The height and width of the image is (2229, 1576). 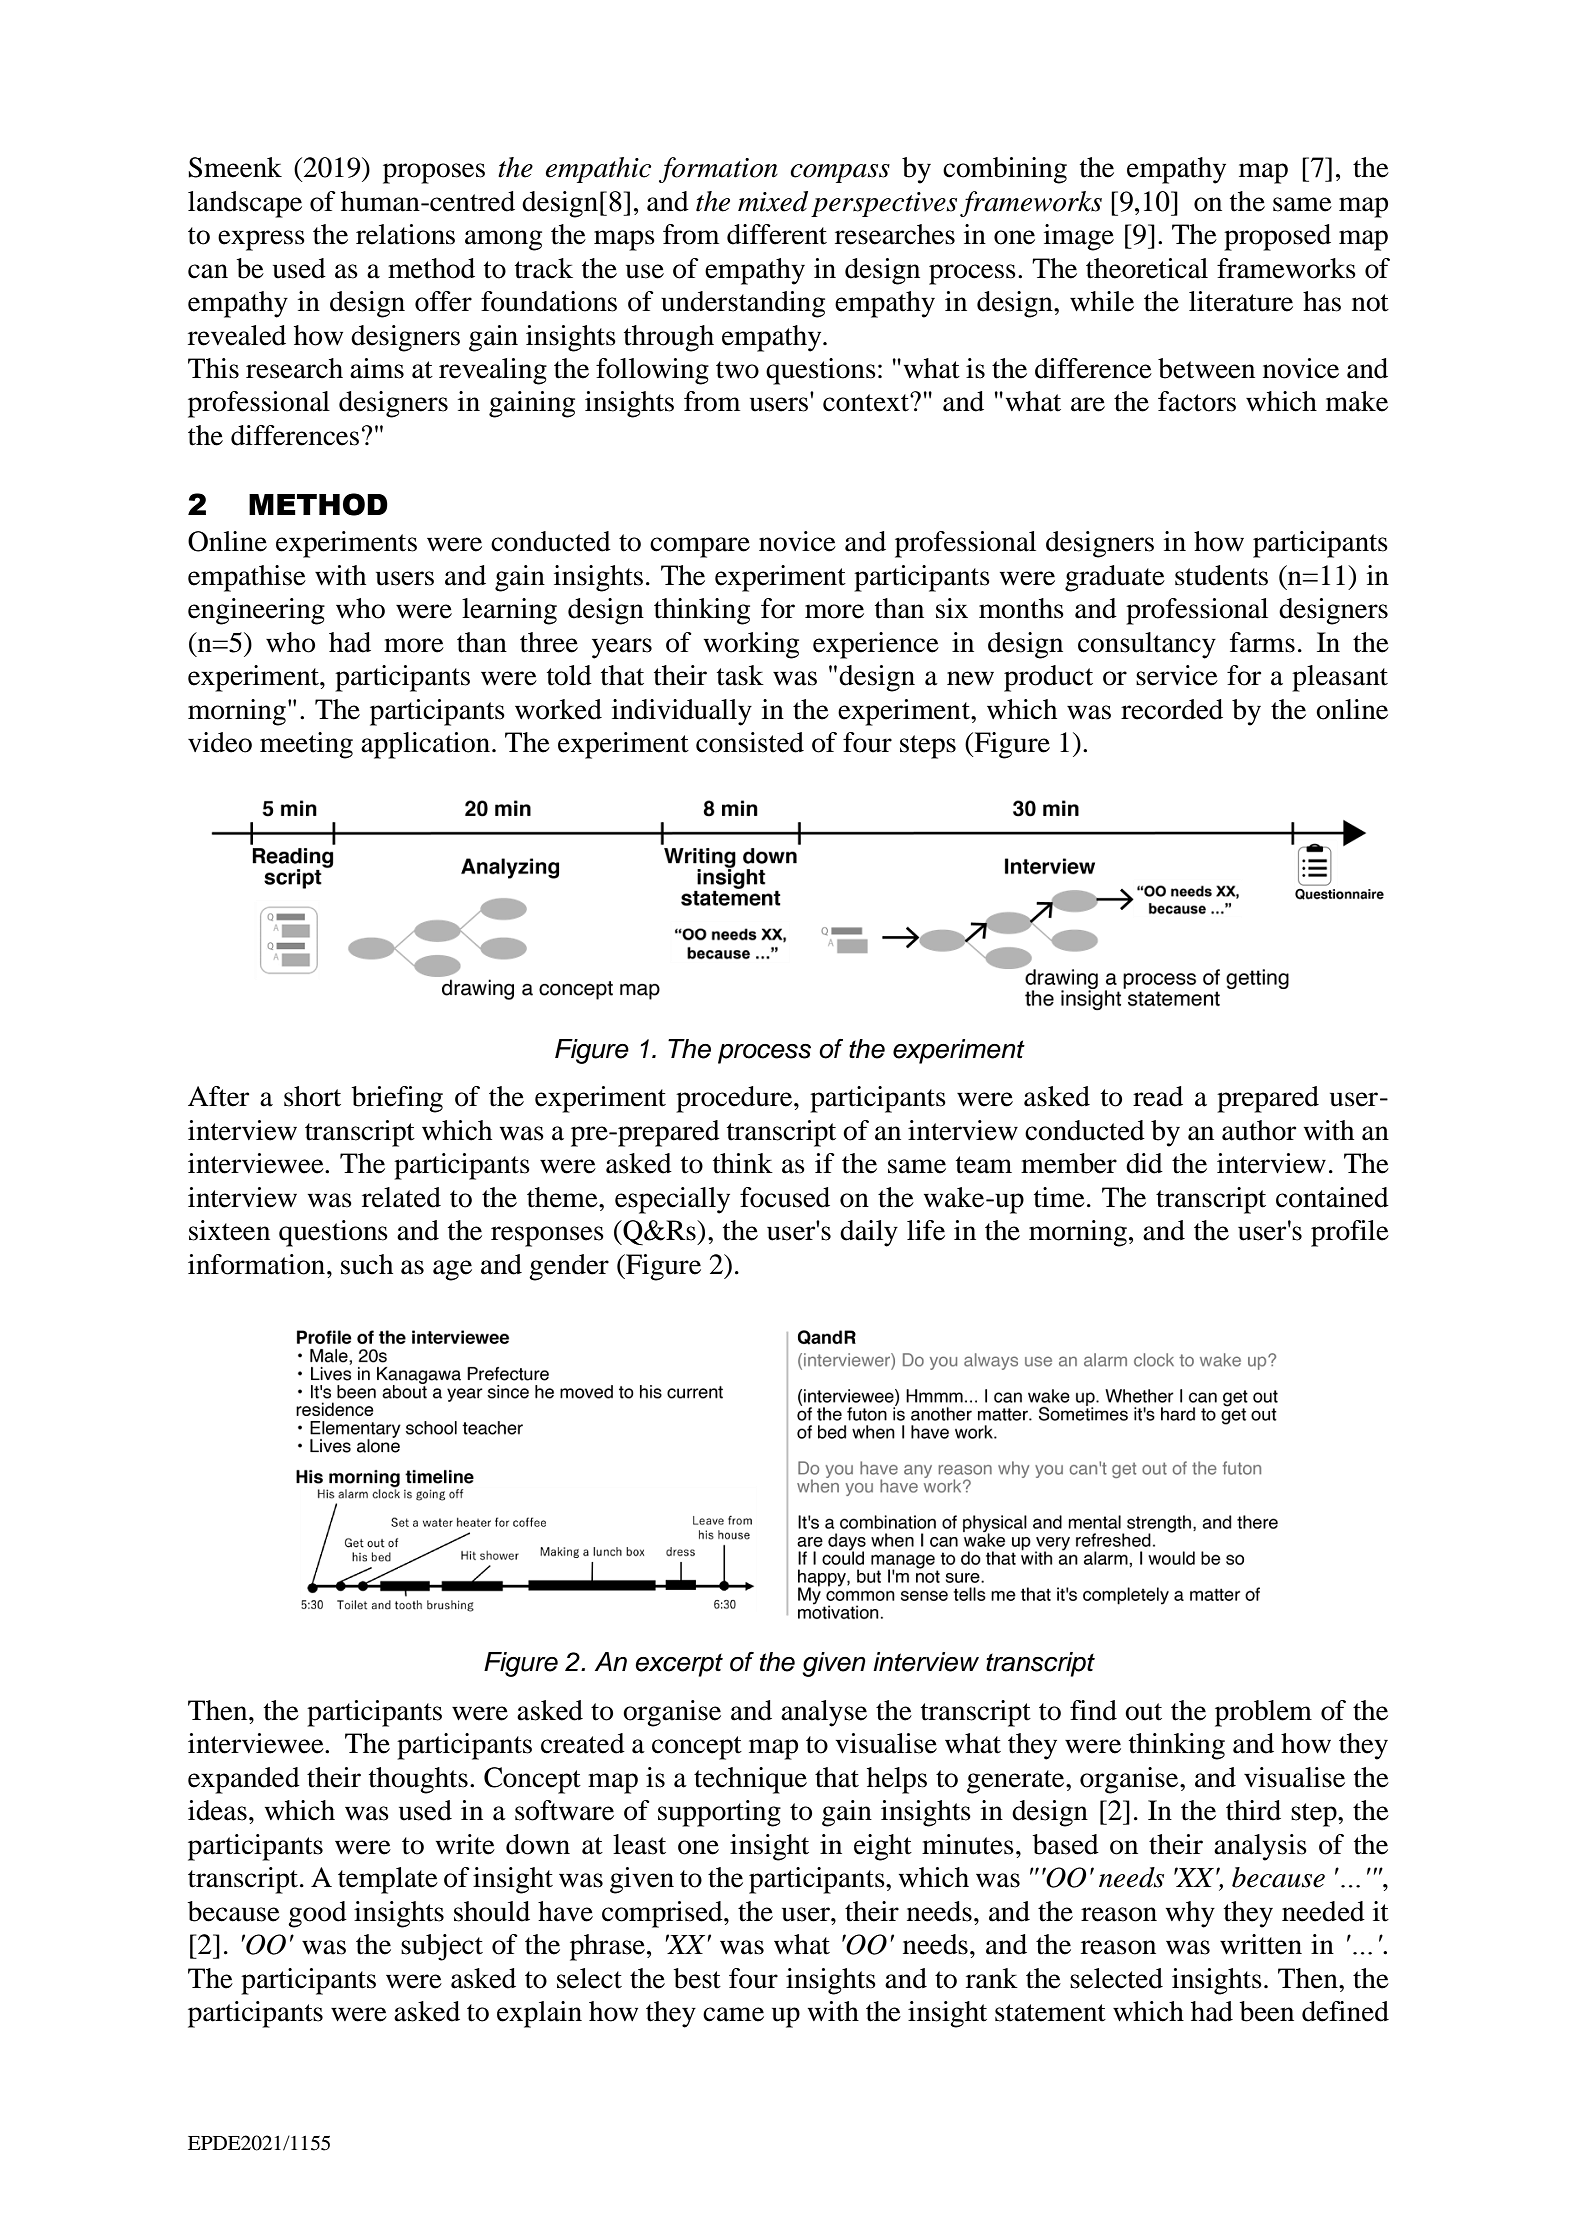 I want to click on different, so click(x=777, y=234).
